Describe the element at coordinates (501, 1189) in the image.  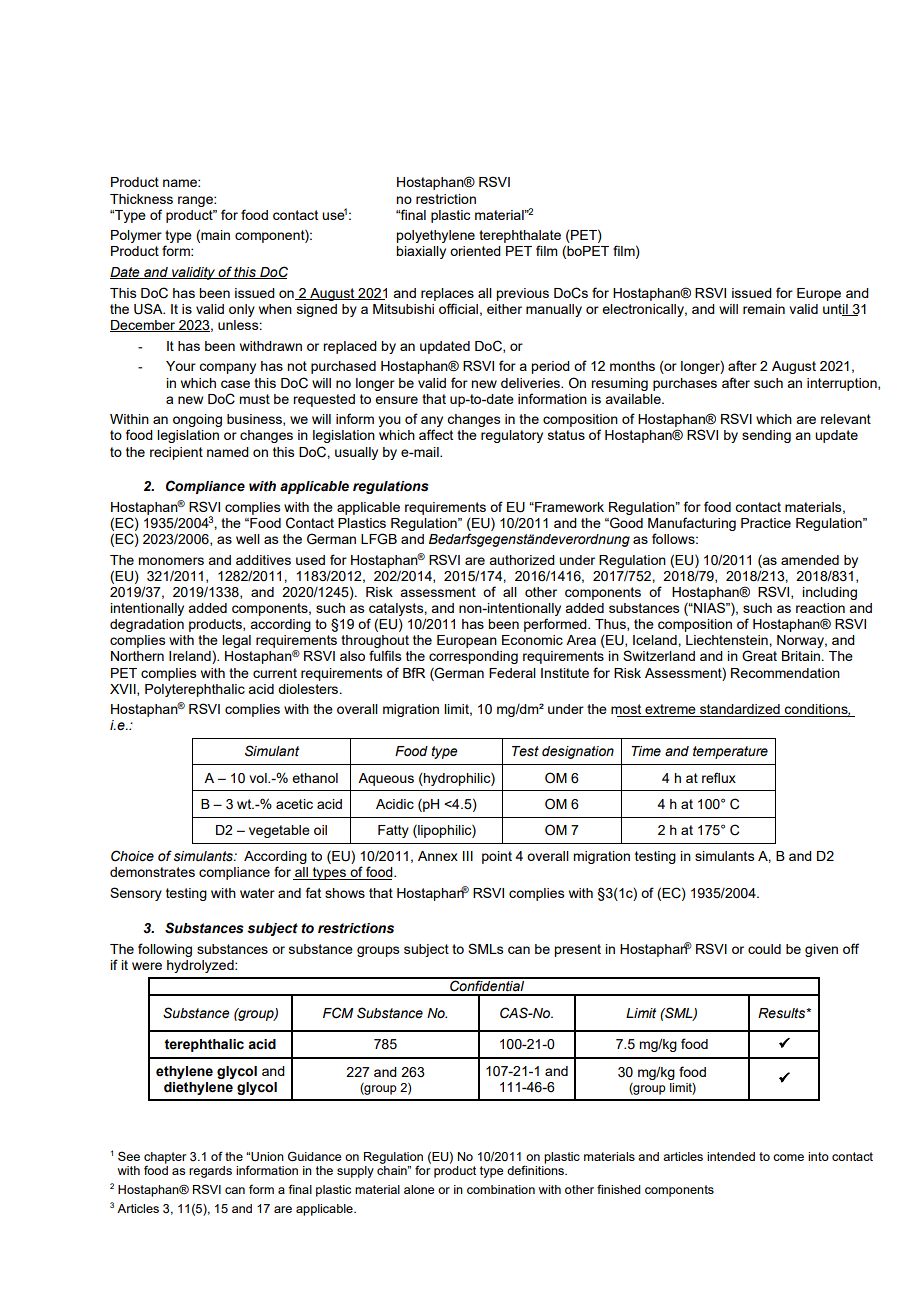
I see `combination` at that location.
